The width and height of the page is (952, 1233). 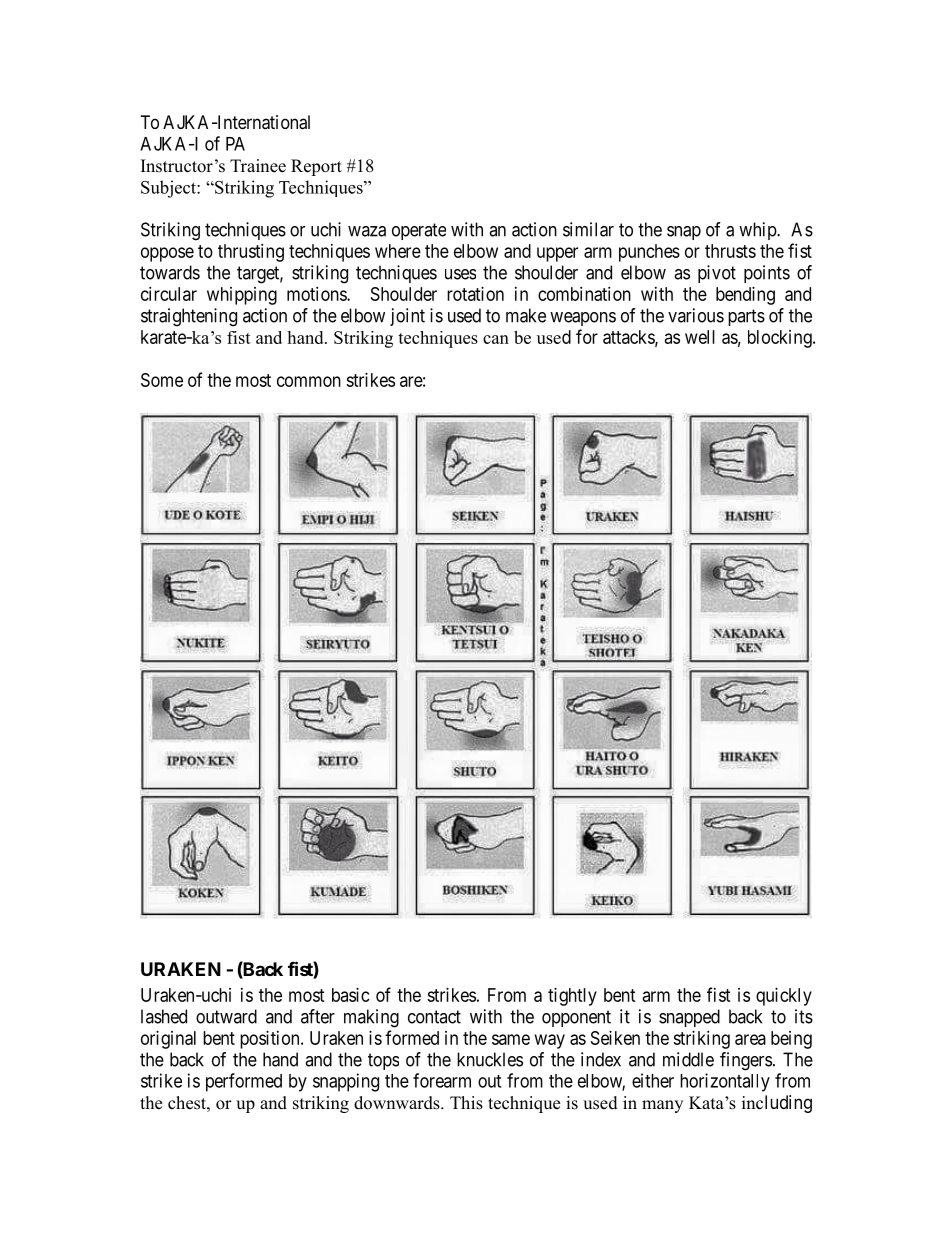 I want to click on thrusts, so click(x=730, y=251).
